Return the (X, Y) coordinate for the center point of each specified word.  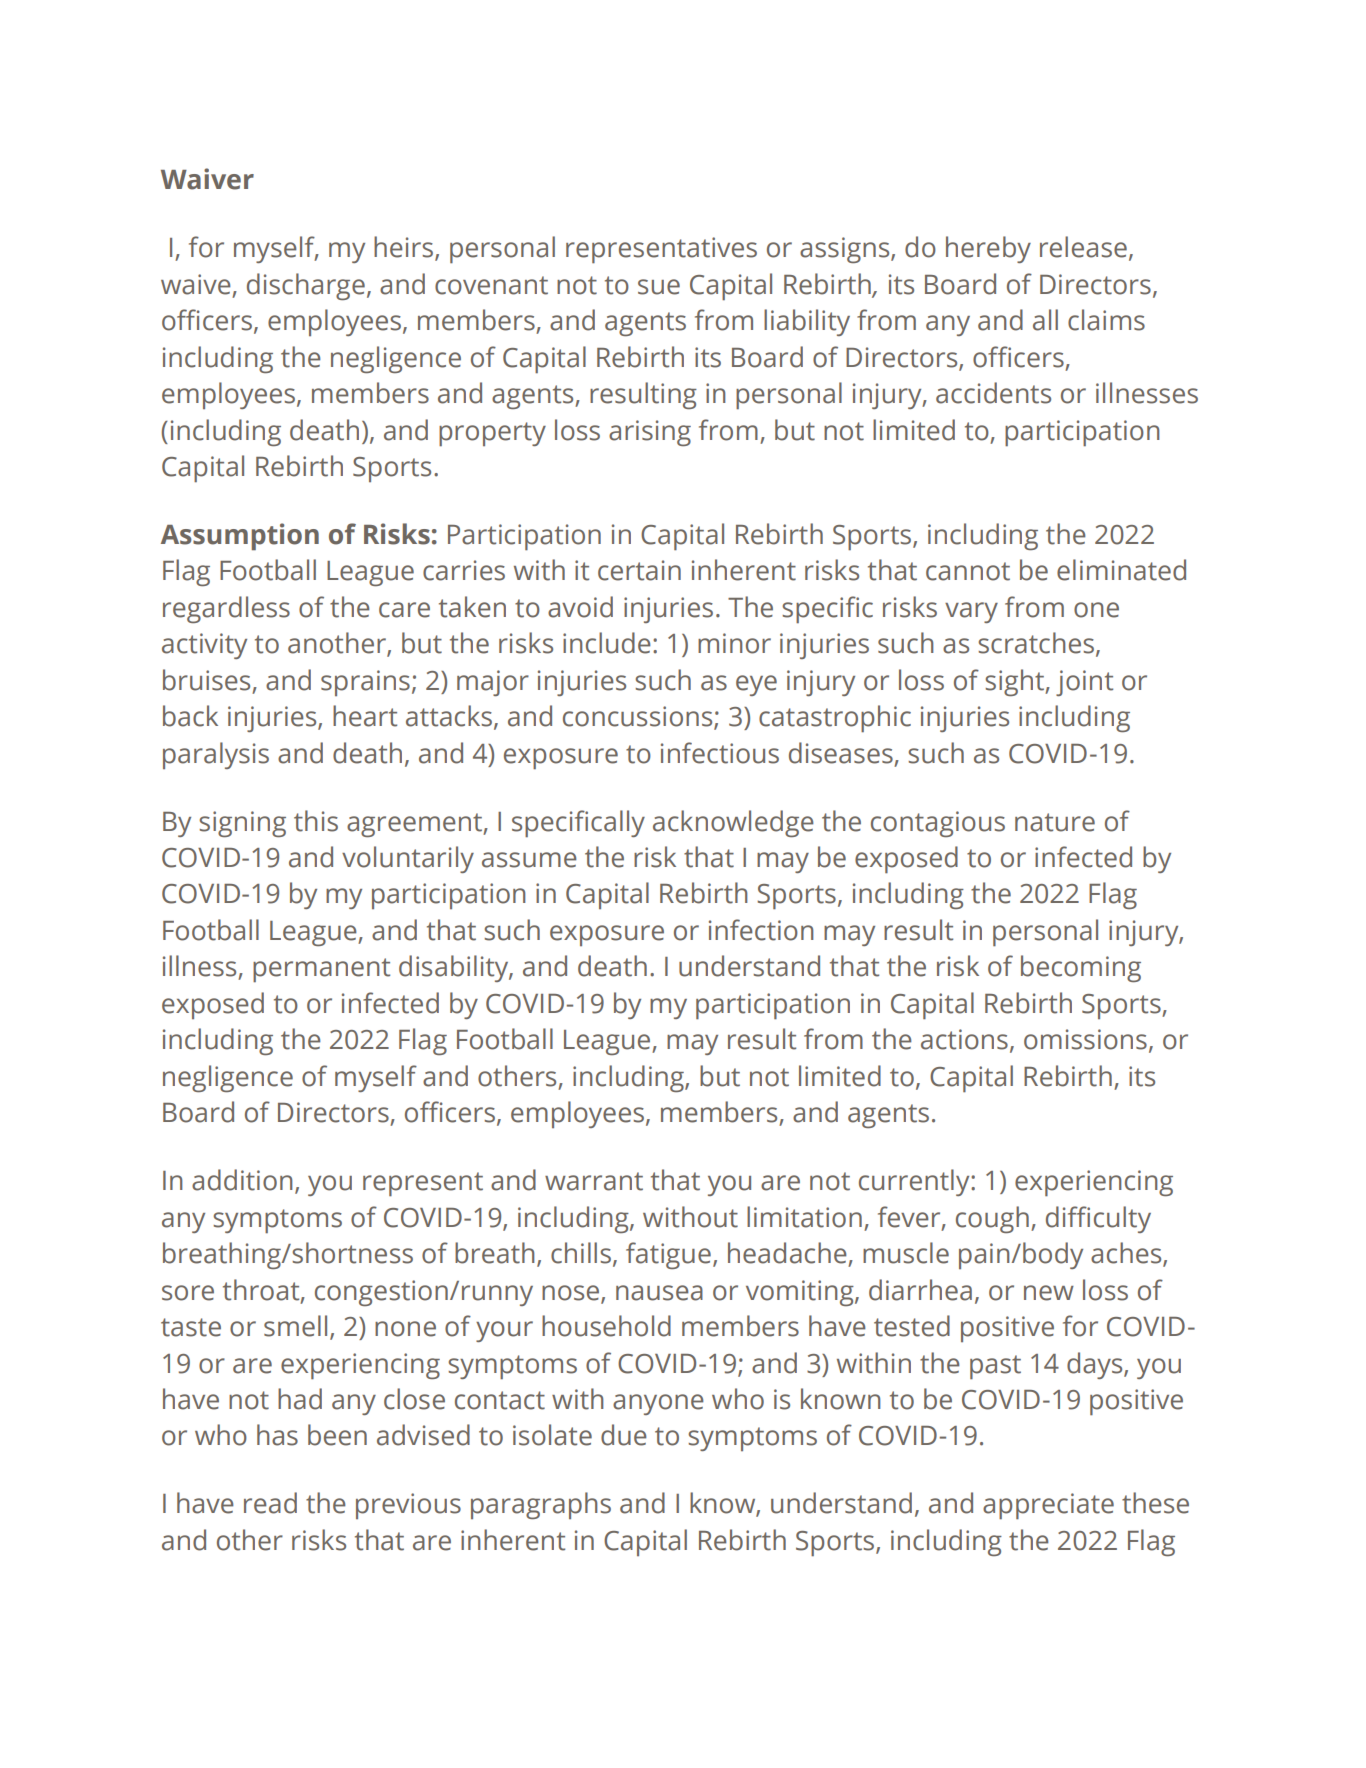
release (1083, 247)
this (316, 821)
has (277, 1435)
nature (1055, 822)
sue (659, 287)
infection (761, 930)
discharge (306, 286)
